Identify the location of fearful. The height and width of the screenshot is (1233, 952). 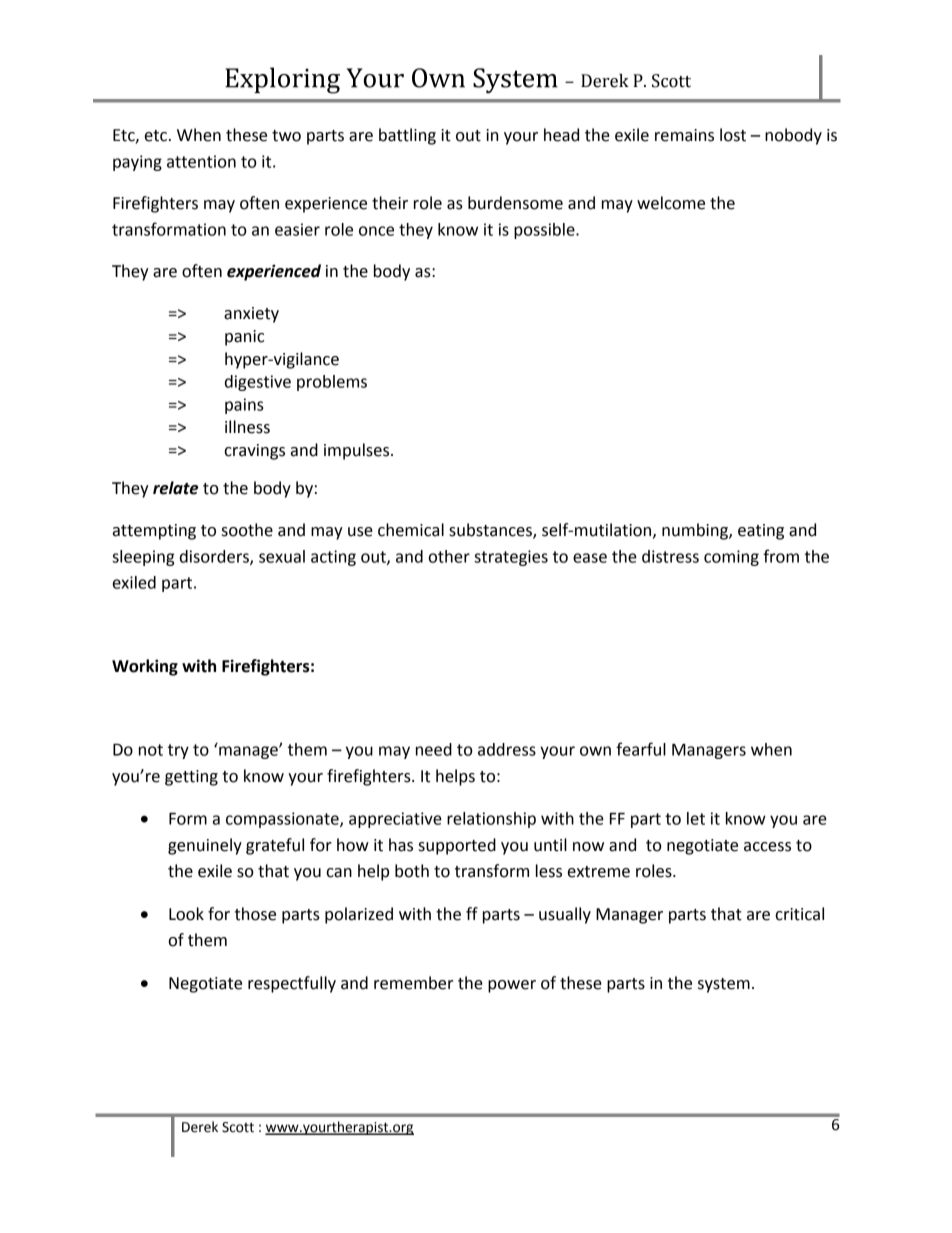
(641, 749).
